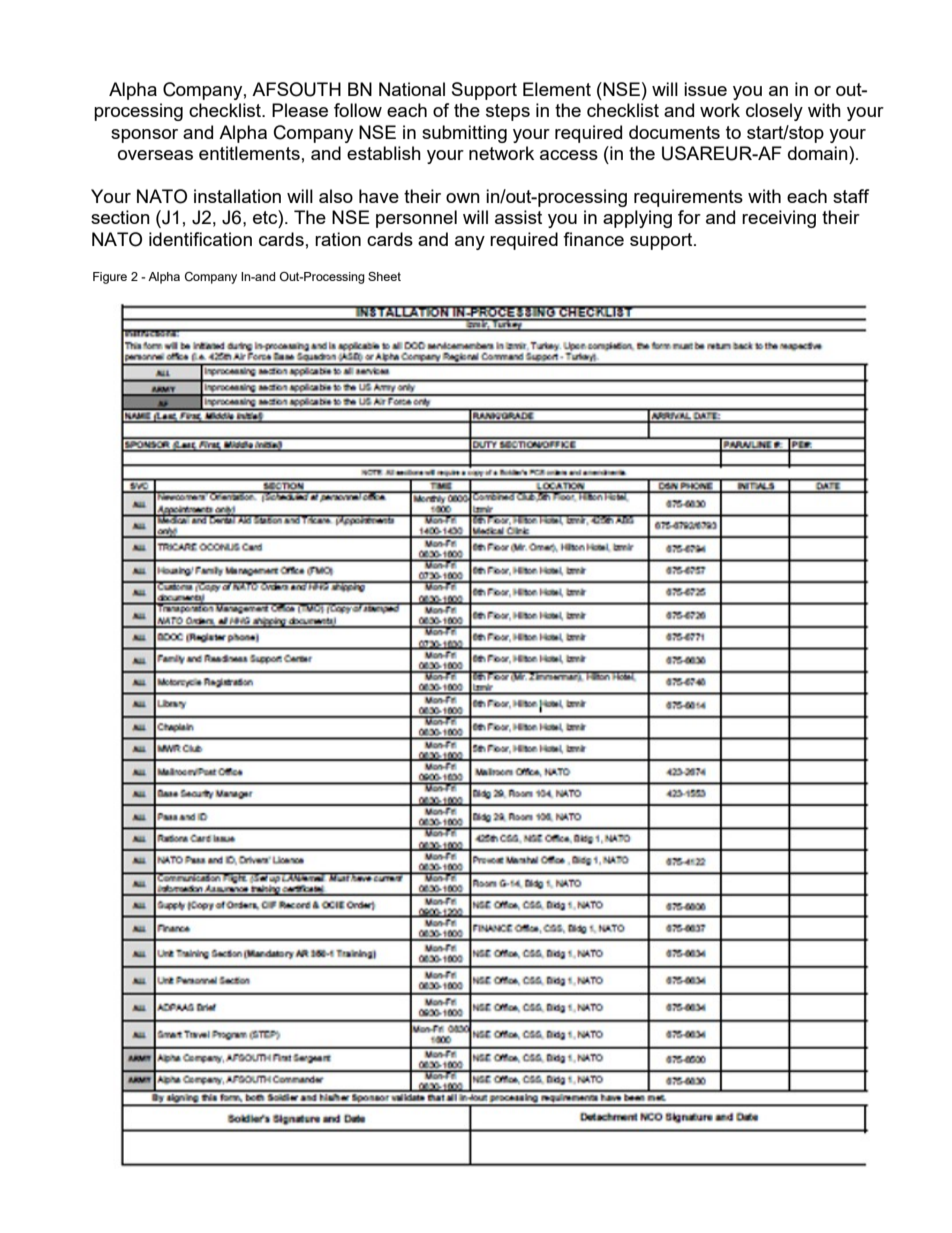  I want to click on Please, so click(300, 110).
